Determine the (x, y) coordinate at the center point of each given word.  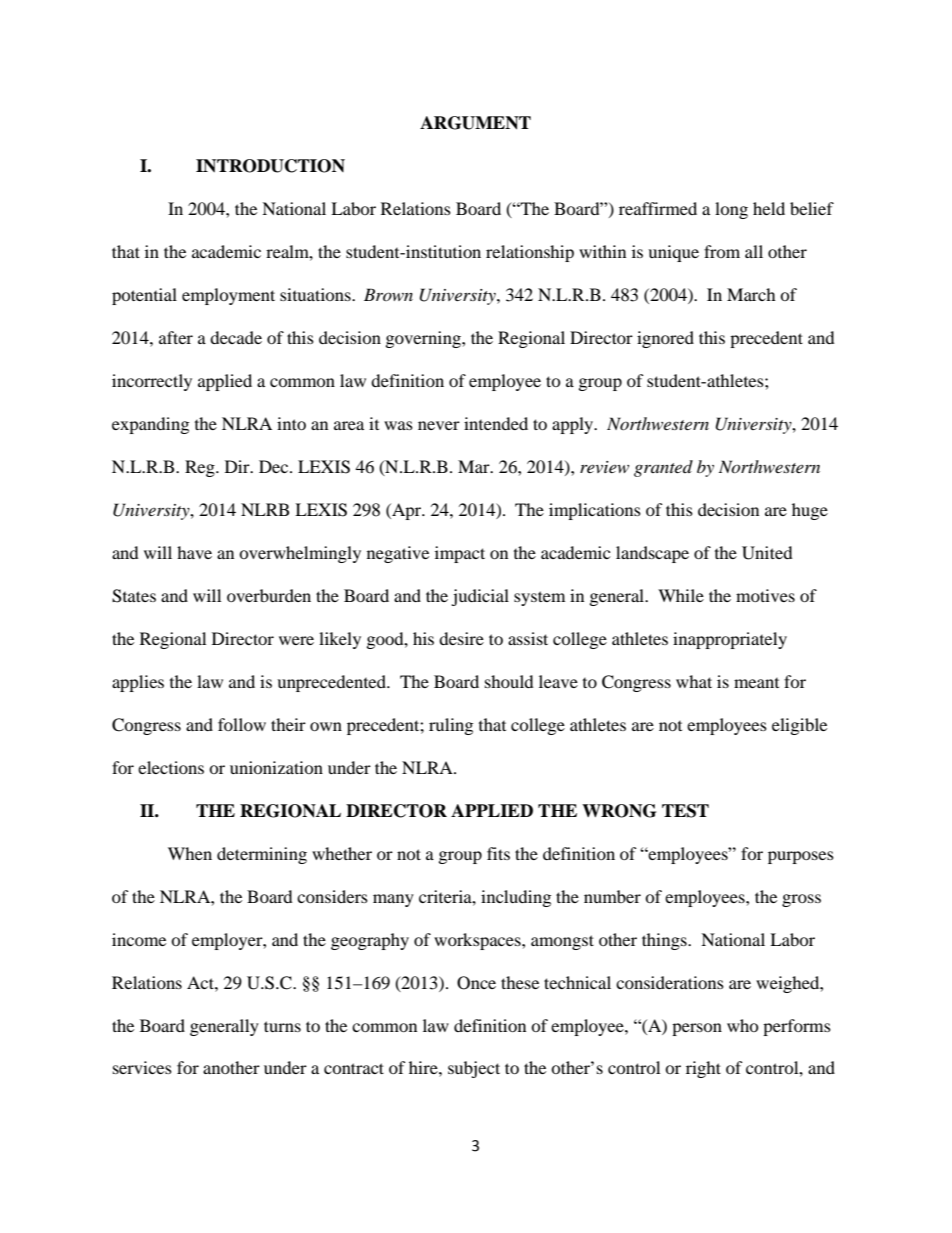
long (731, 210)
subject (474, 1069)
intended (496, 423)
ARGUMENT (475, 123)
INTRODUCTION (270, 166)
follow (242, 724)
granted (663, 468)
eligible (799, 726)
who (743, 1025)
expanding (150, 425)
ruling (451, 726)
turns (282, 1026)
